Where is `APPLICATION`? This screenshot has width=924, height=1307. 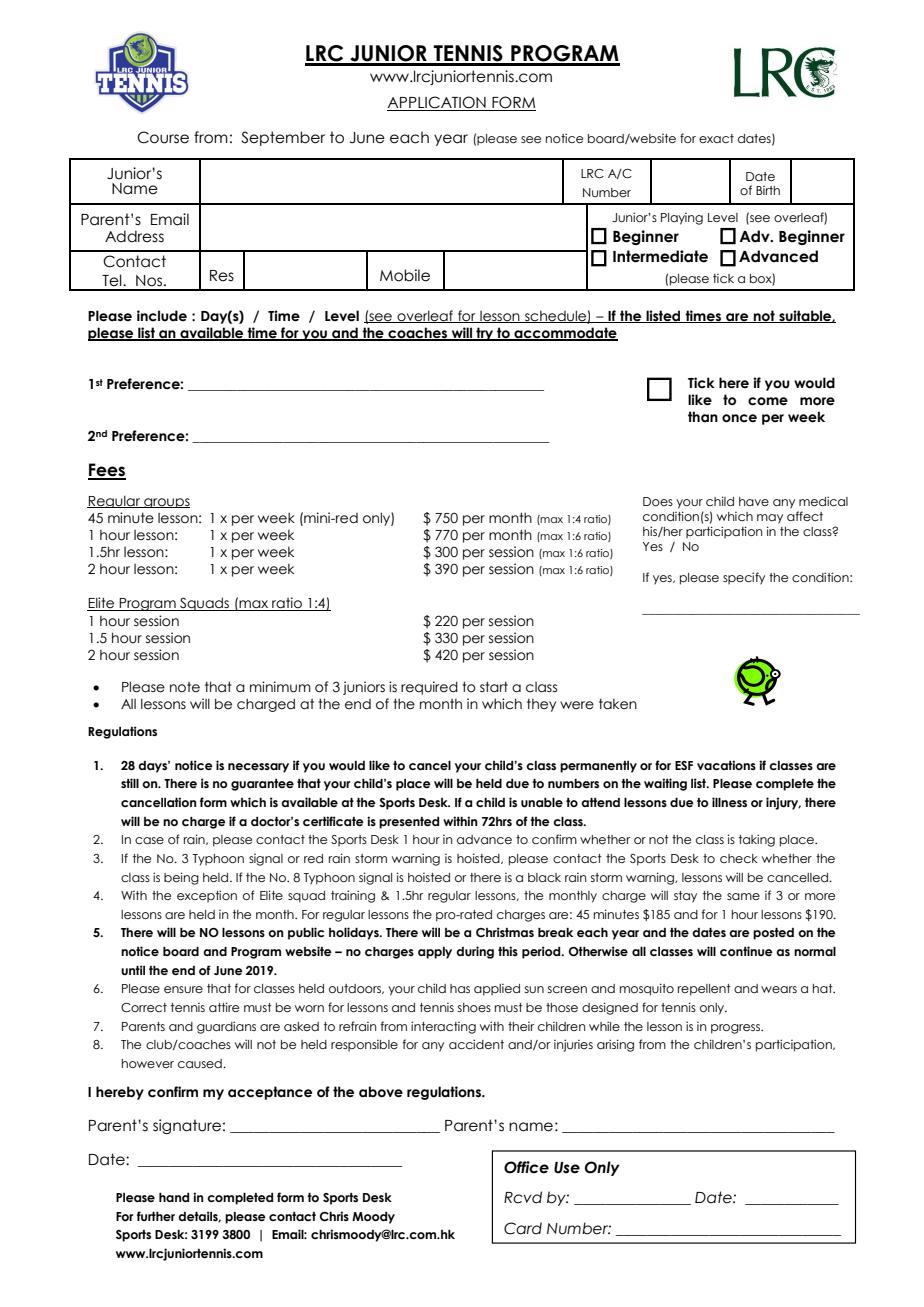
APPLICATION is located at coordinates (437, 103).
